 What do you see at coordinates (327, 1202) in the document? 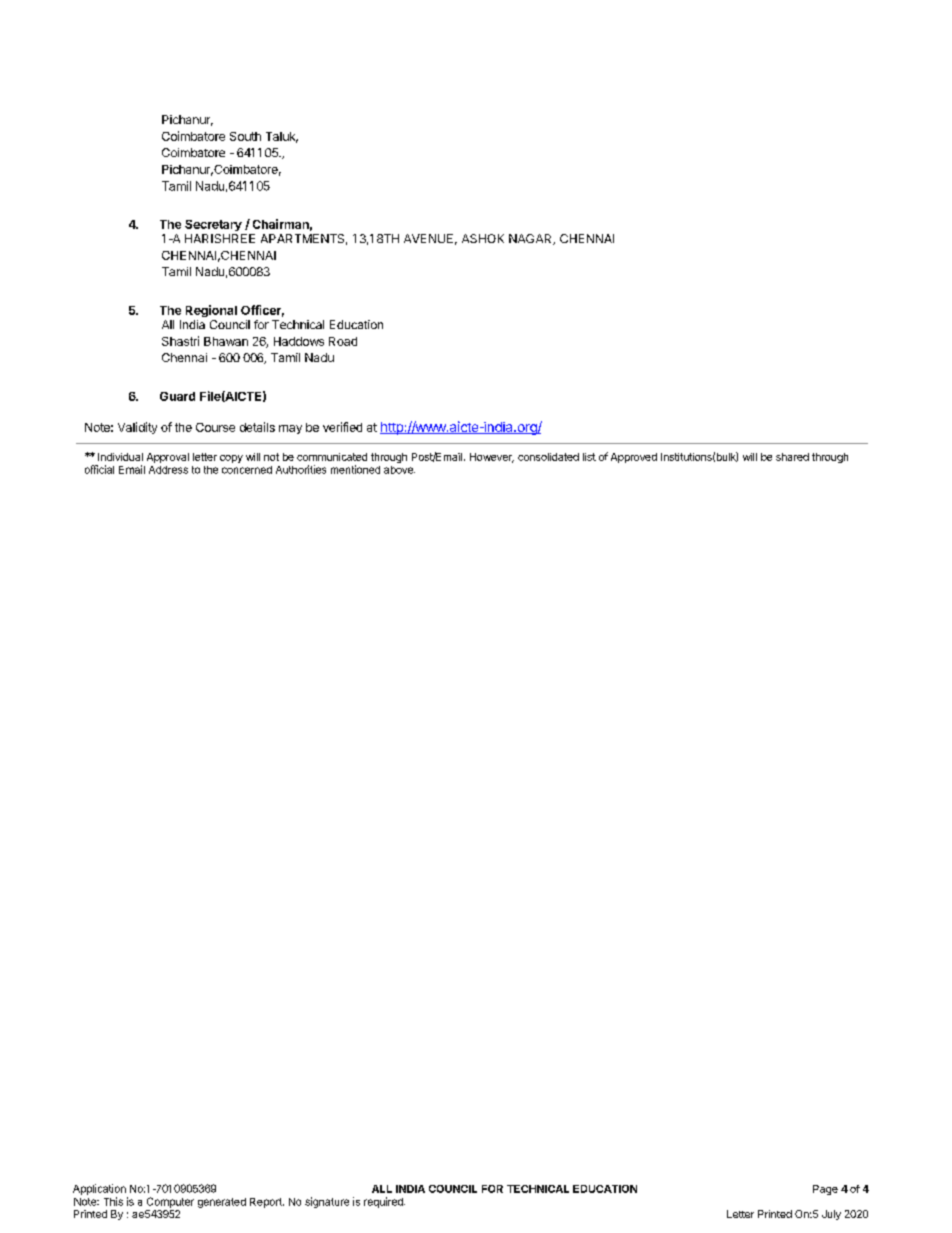
I see `signature` at bounding box center [327, 1202].
